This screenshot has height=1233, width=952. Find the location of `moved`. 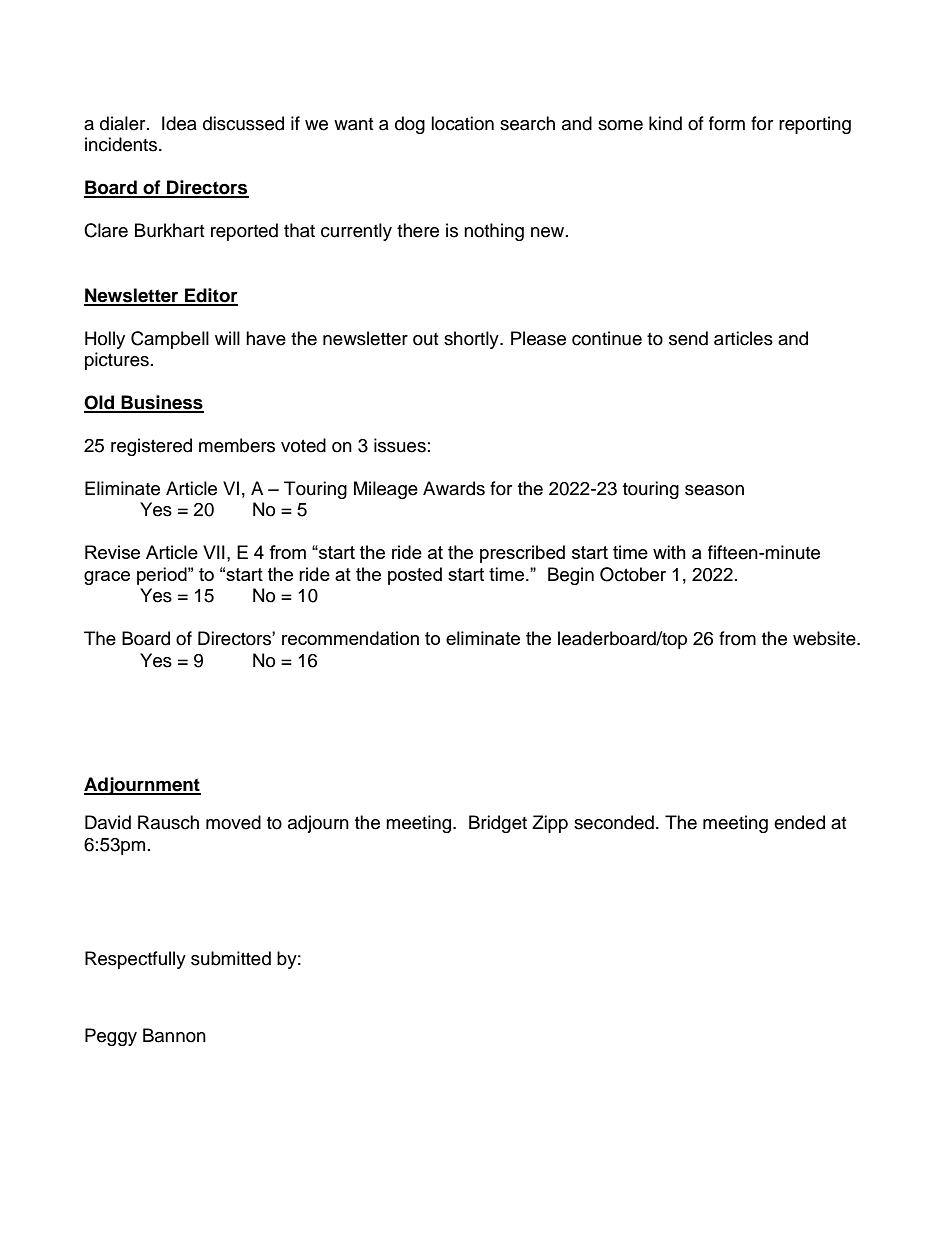

moved is located at coordinates (233, 822).
